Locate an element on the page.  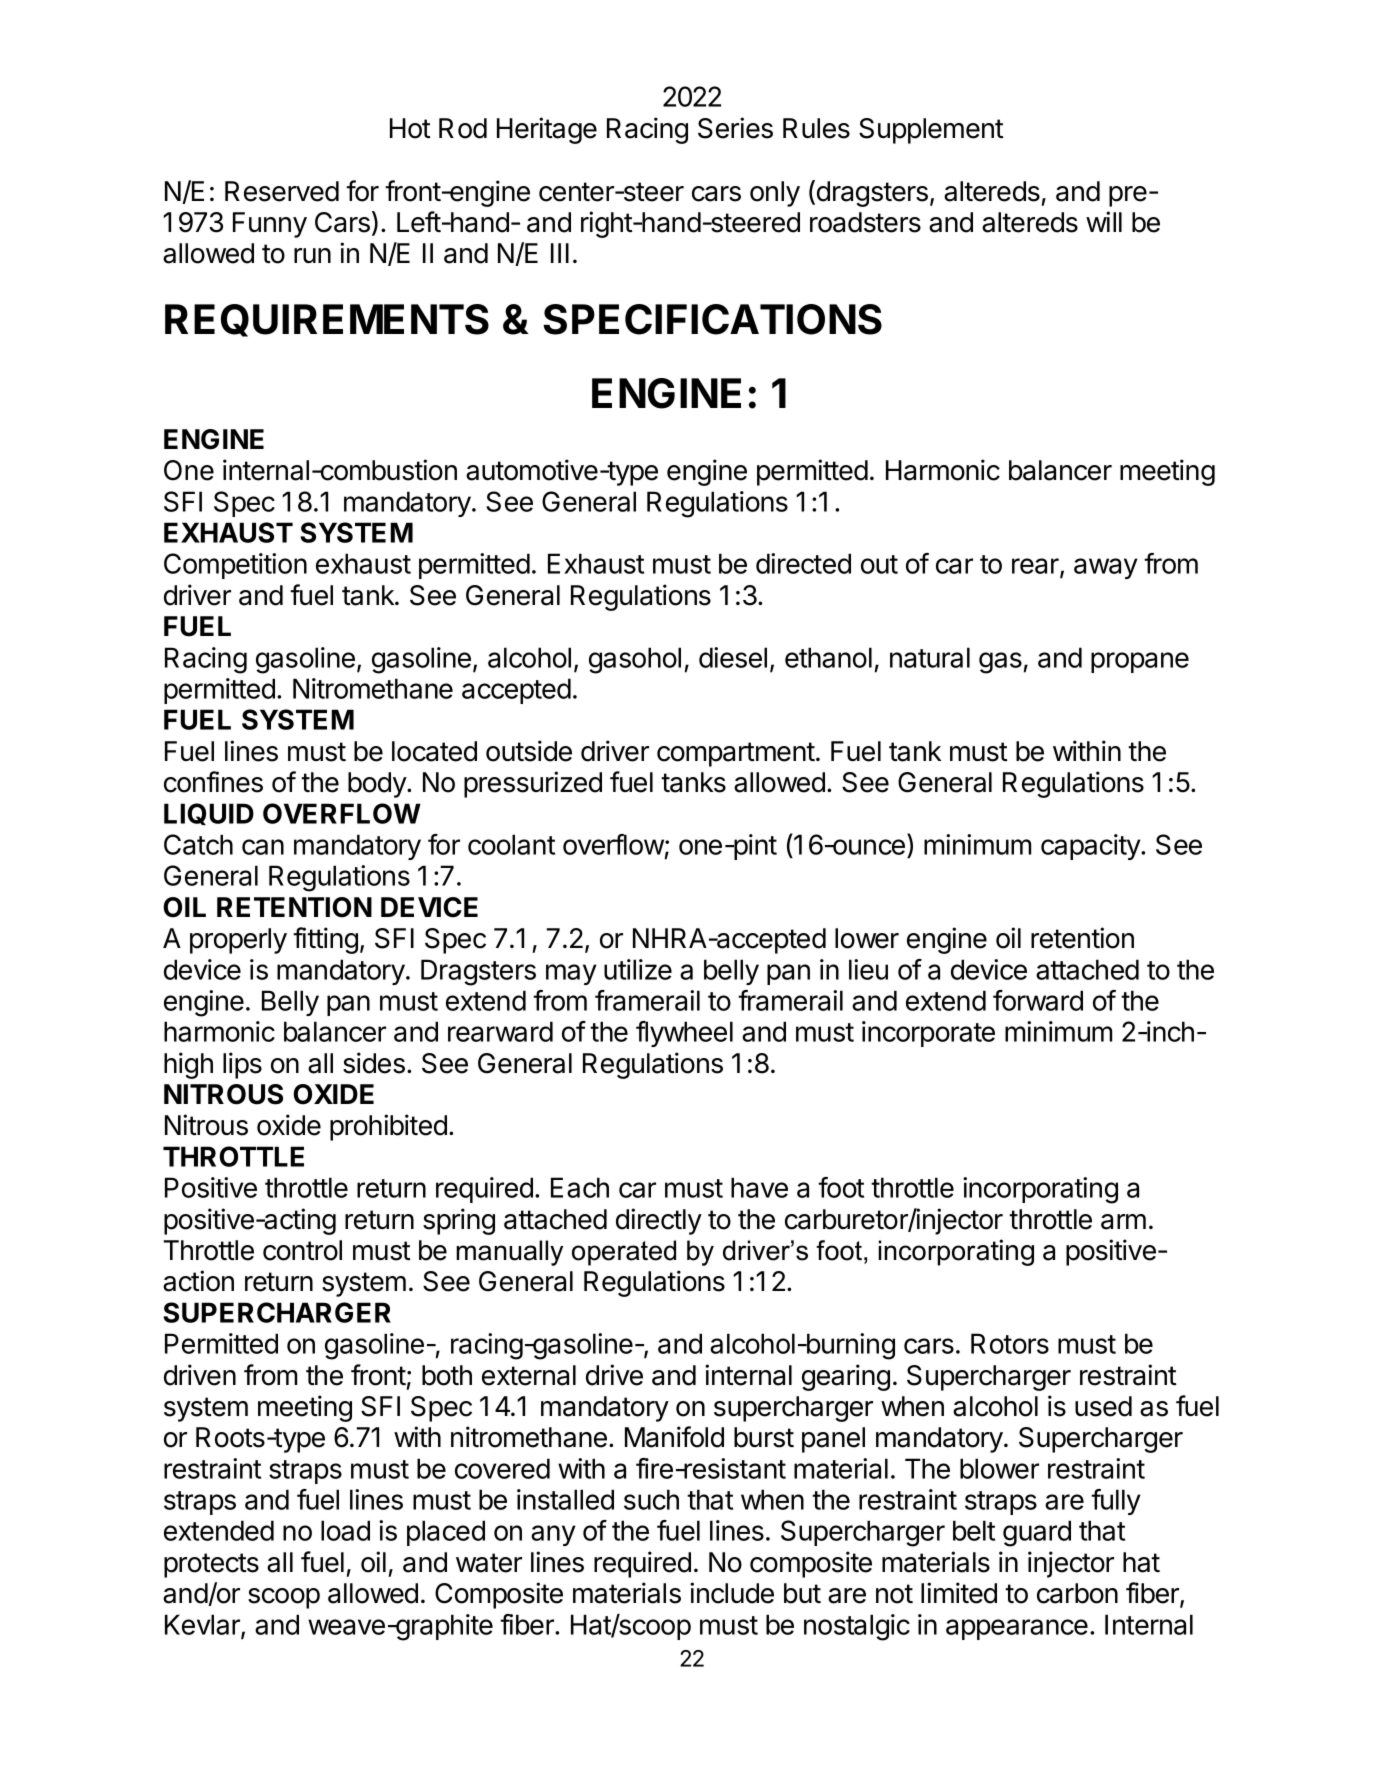
Series is located at coordinates (735, 128).
